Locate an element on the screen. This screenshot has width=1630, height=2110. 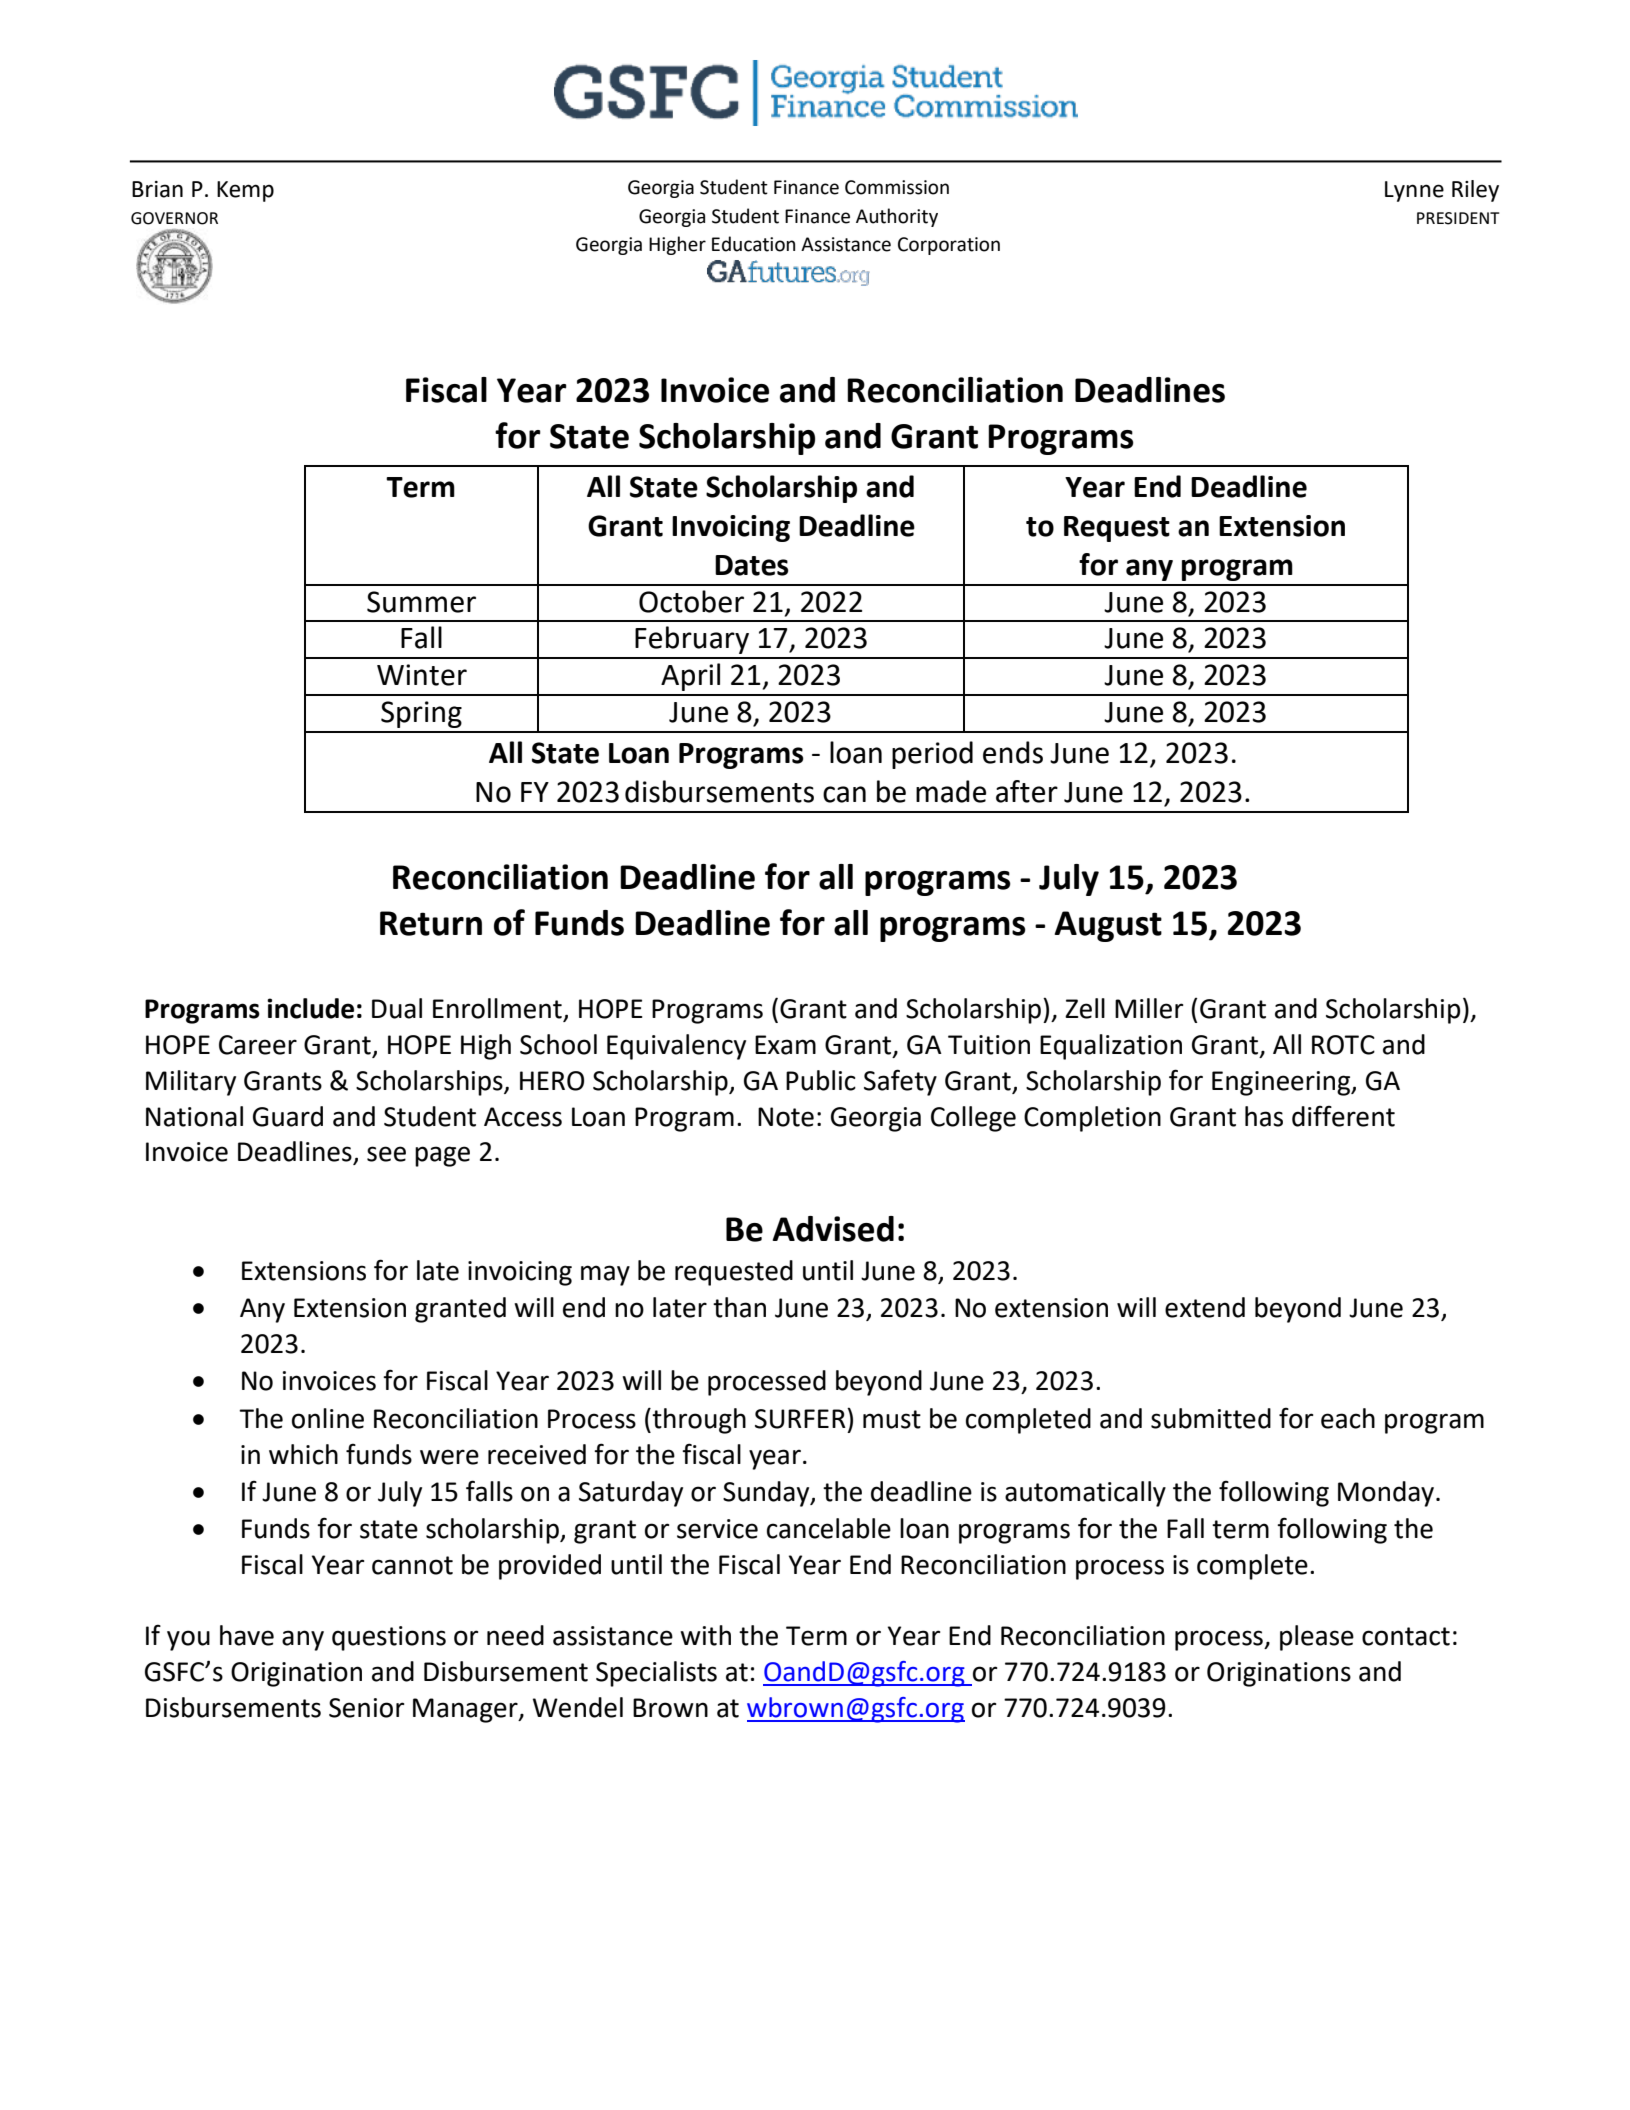
ROTC is located at coordinates (1343, 1045).
